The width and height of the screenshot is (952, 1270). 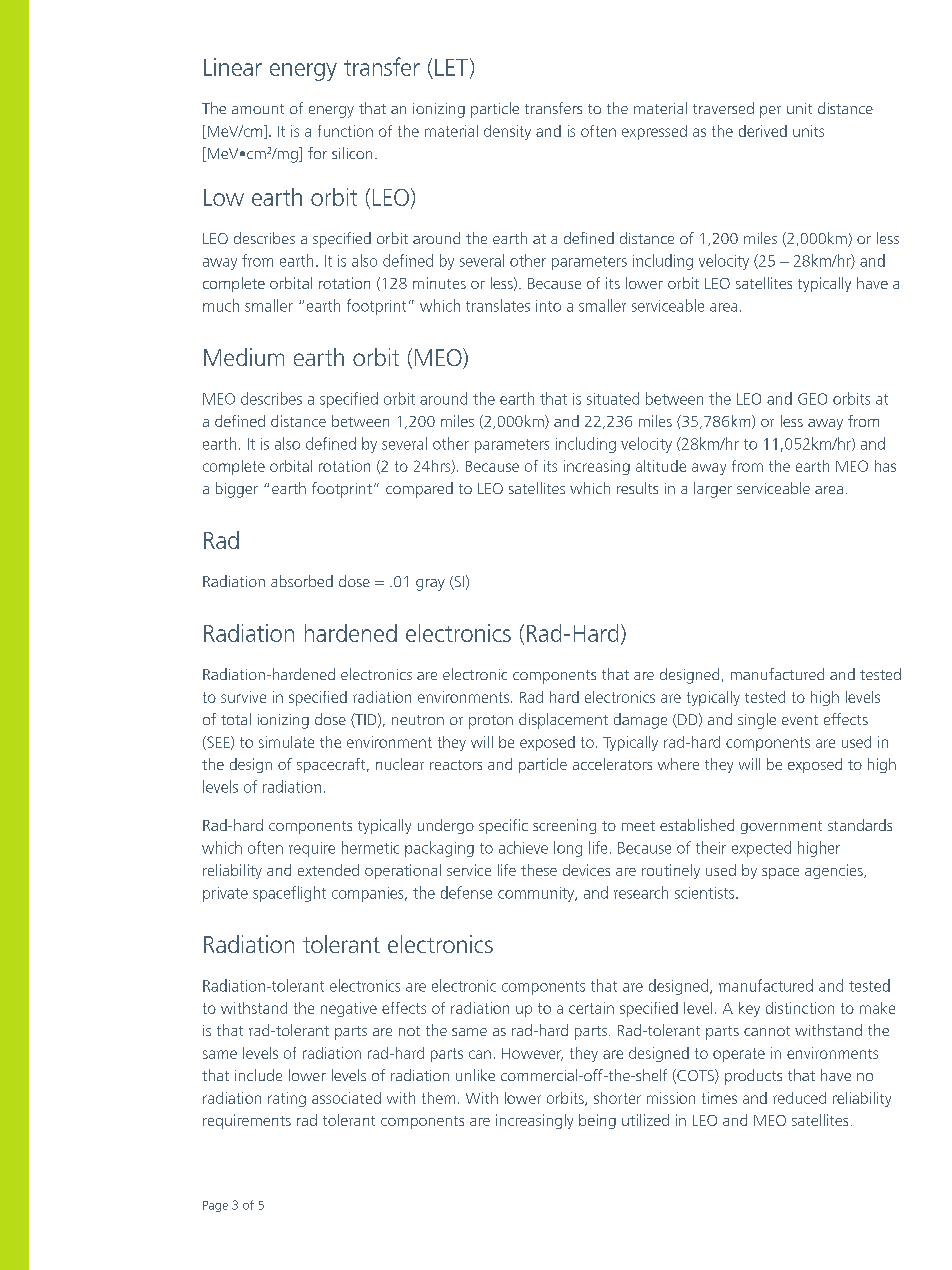 What do you see at coordinates (244, 357) in the screenshot?
I see `Medium` at bounding box center [244, 357].
